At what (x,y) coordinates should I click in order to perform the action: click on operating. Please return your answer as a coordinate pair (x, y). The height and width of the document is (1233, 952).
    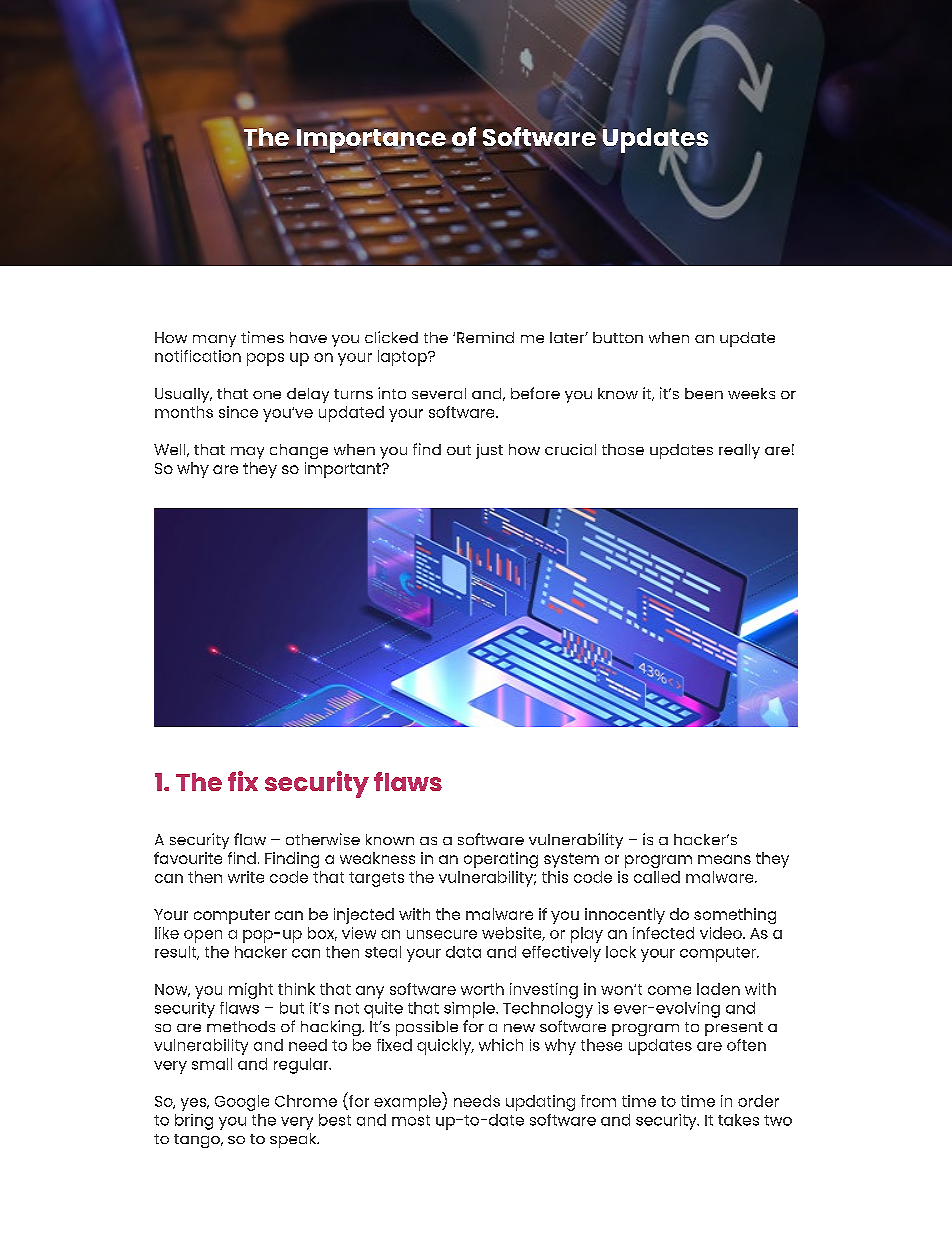
    Looking at the image, I should click on (501, 860).
